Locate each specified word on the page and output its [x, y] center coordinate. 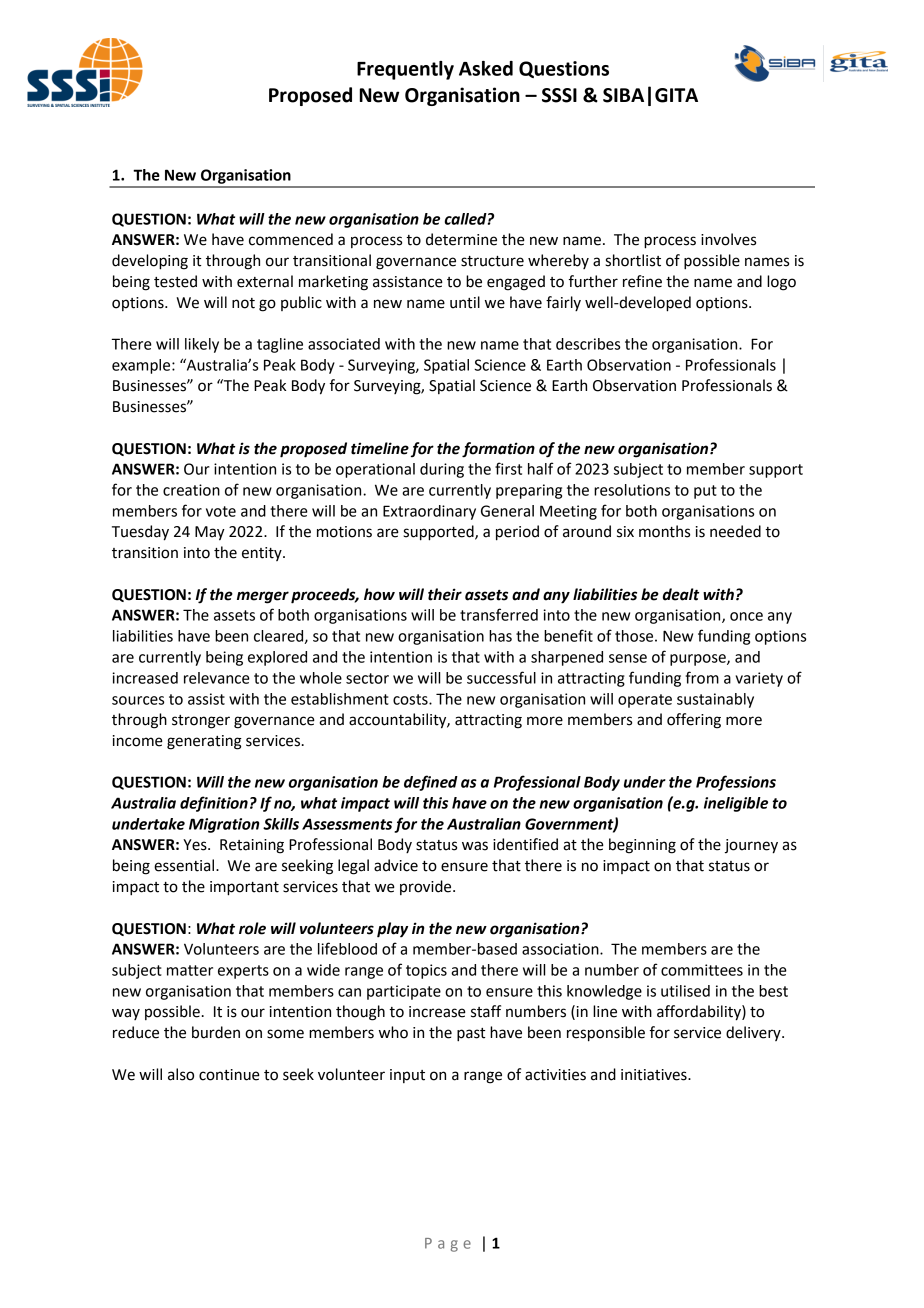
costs [411, 699]
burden [216, 1032]
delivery [754, 1033]
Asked [486, 68]
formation [498, 450]
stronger [201, 722]
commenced [291, 239]
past [471, 1035]
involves [728, 239]
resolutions [632, 490]
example [142, 366]
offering [694, 721]
